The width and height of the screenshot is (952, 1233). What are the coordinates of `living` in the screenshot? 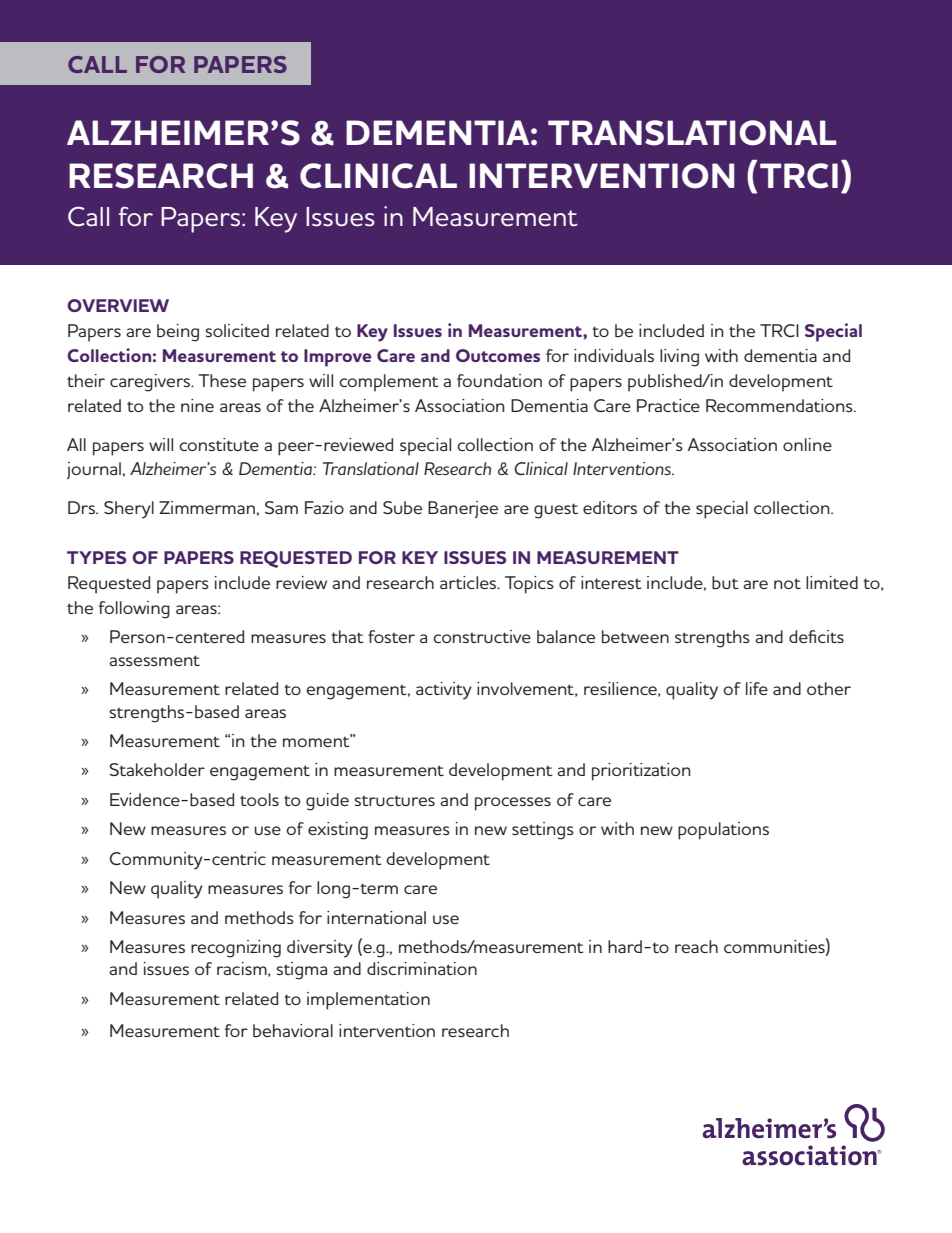 It's located at (679, 358).
